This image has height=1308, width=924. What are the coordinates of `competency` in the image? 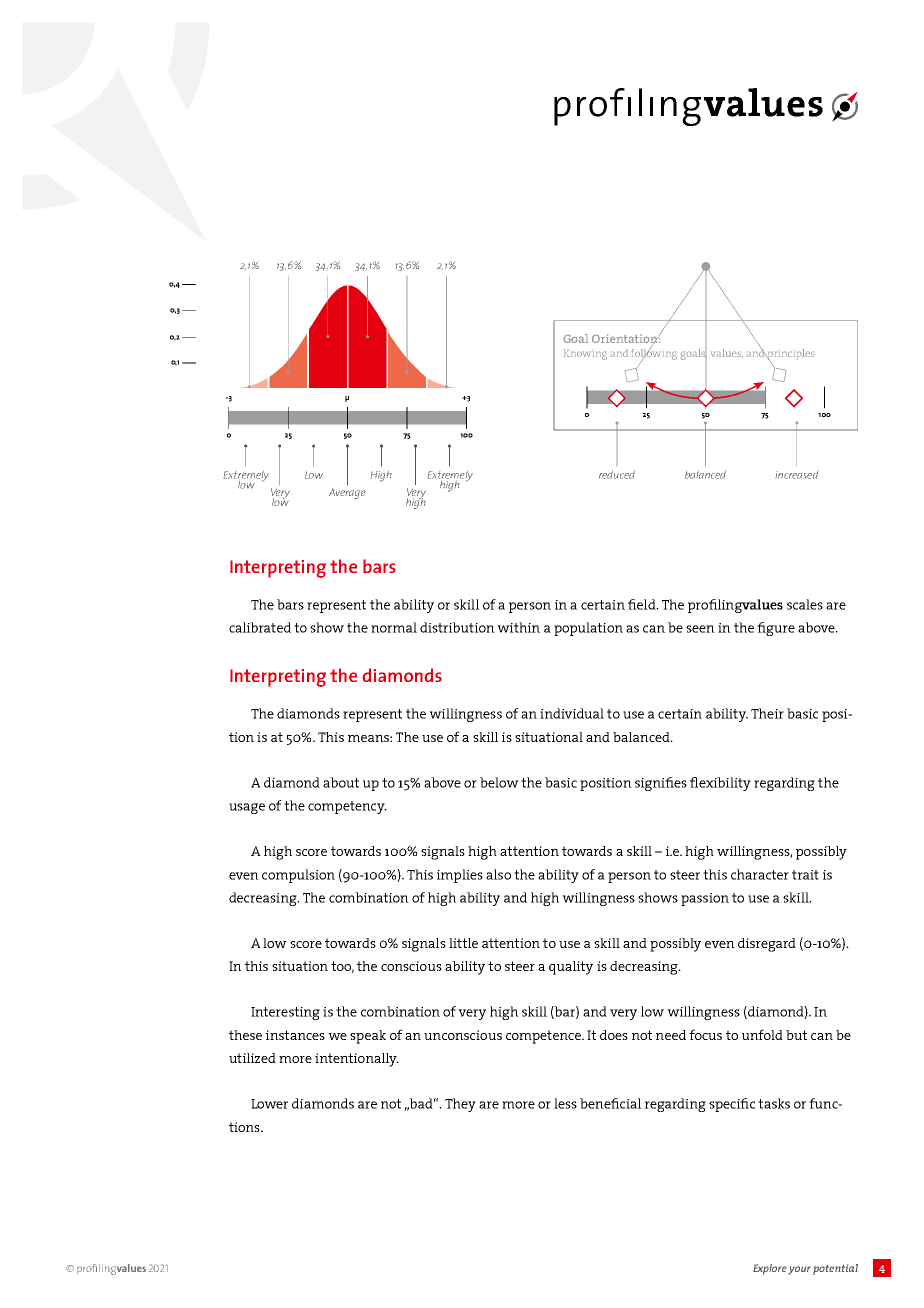 It's located at (347, 807).
